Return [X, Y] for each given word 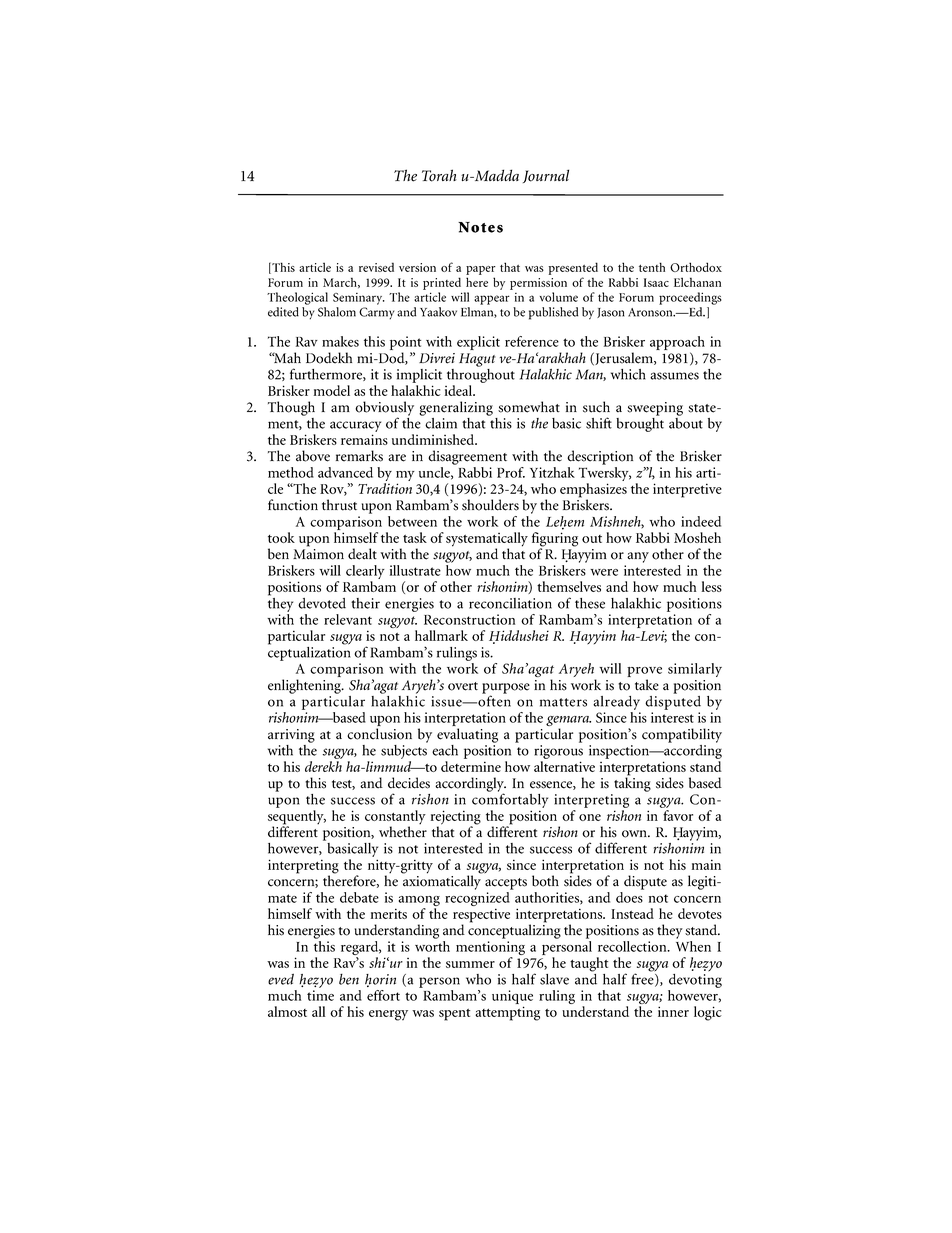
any [638, 557]
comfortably [510, 799]
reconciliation [510, 603]
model [332, 390]
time [320, 995]
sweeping [655, 409]
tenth [652, 267]
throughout [481, 374]
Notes [480, 227]
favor [678, 815]
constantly [395, 818]
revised [376, 267]
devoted [322, 603]
